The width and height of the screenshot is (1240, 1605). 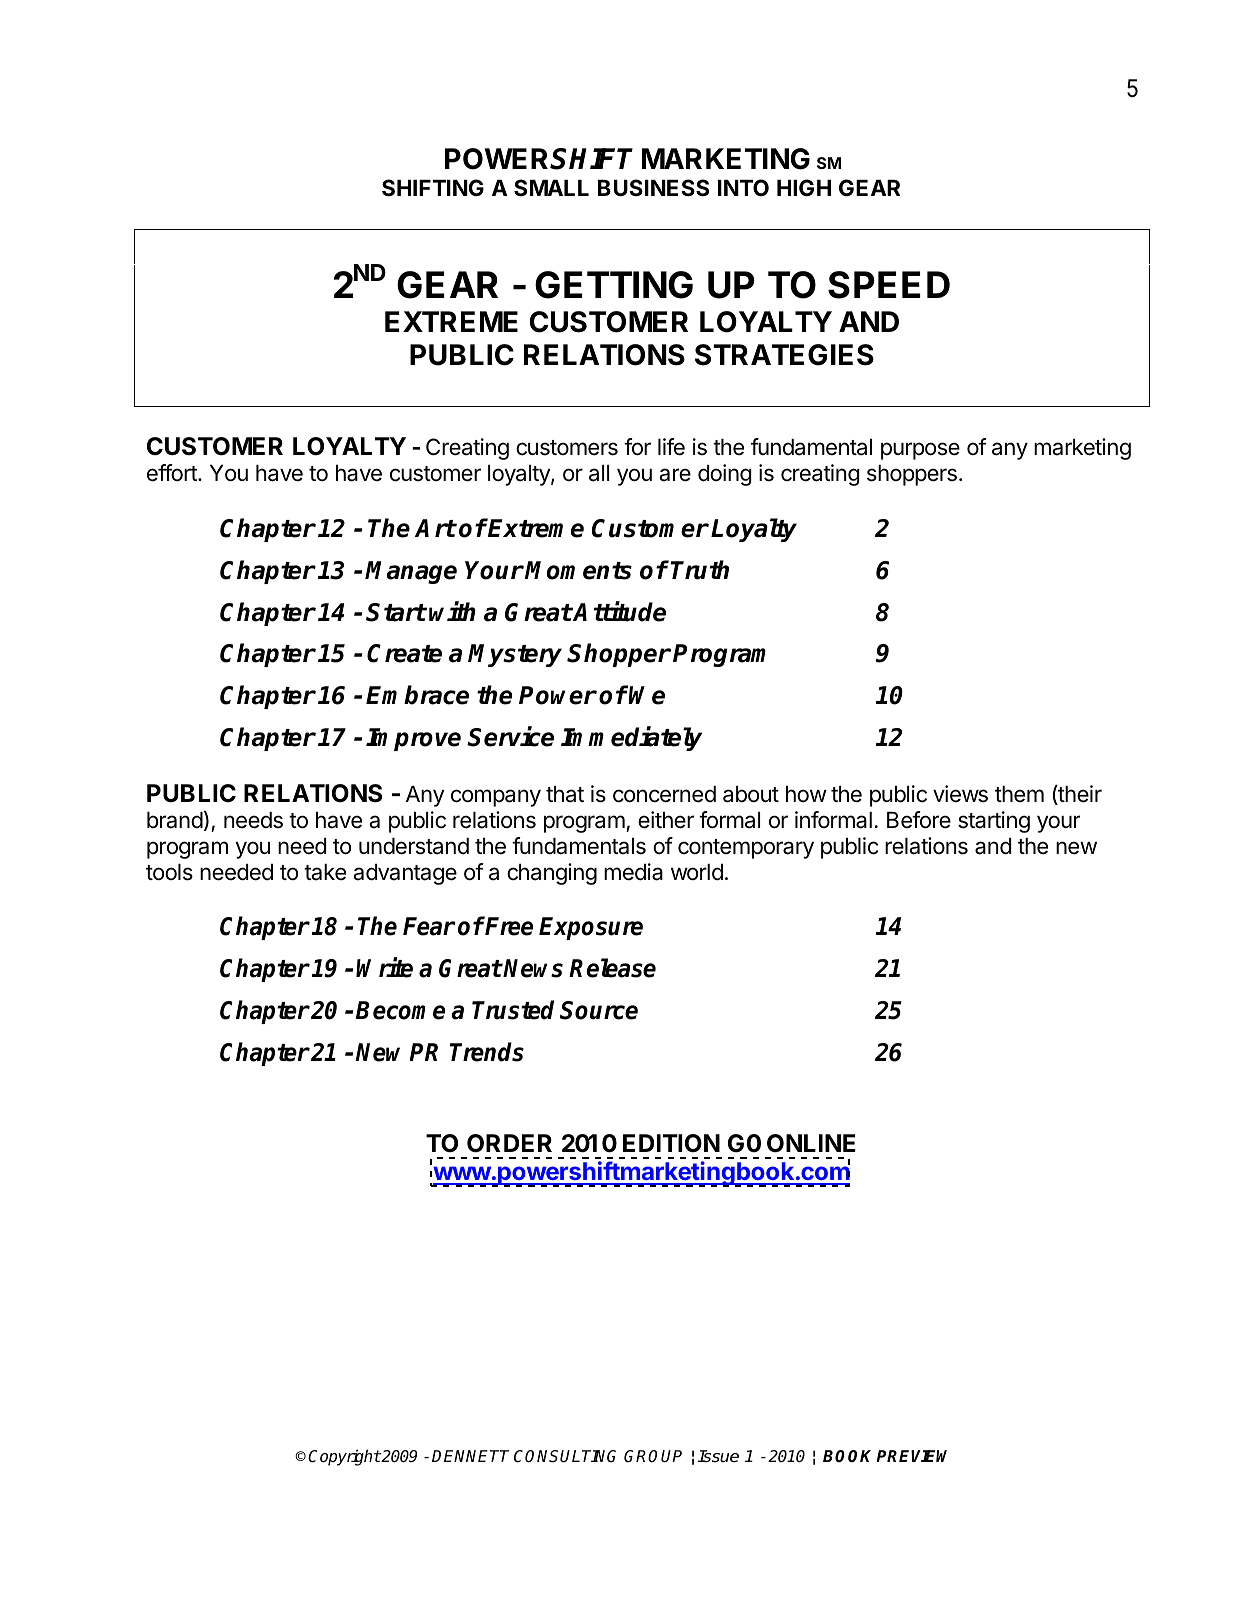 I want to click on SHIFTING, so click(x=433, y=188).
